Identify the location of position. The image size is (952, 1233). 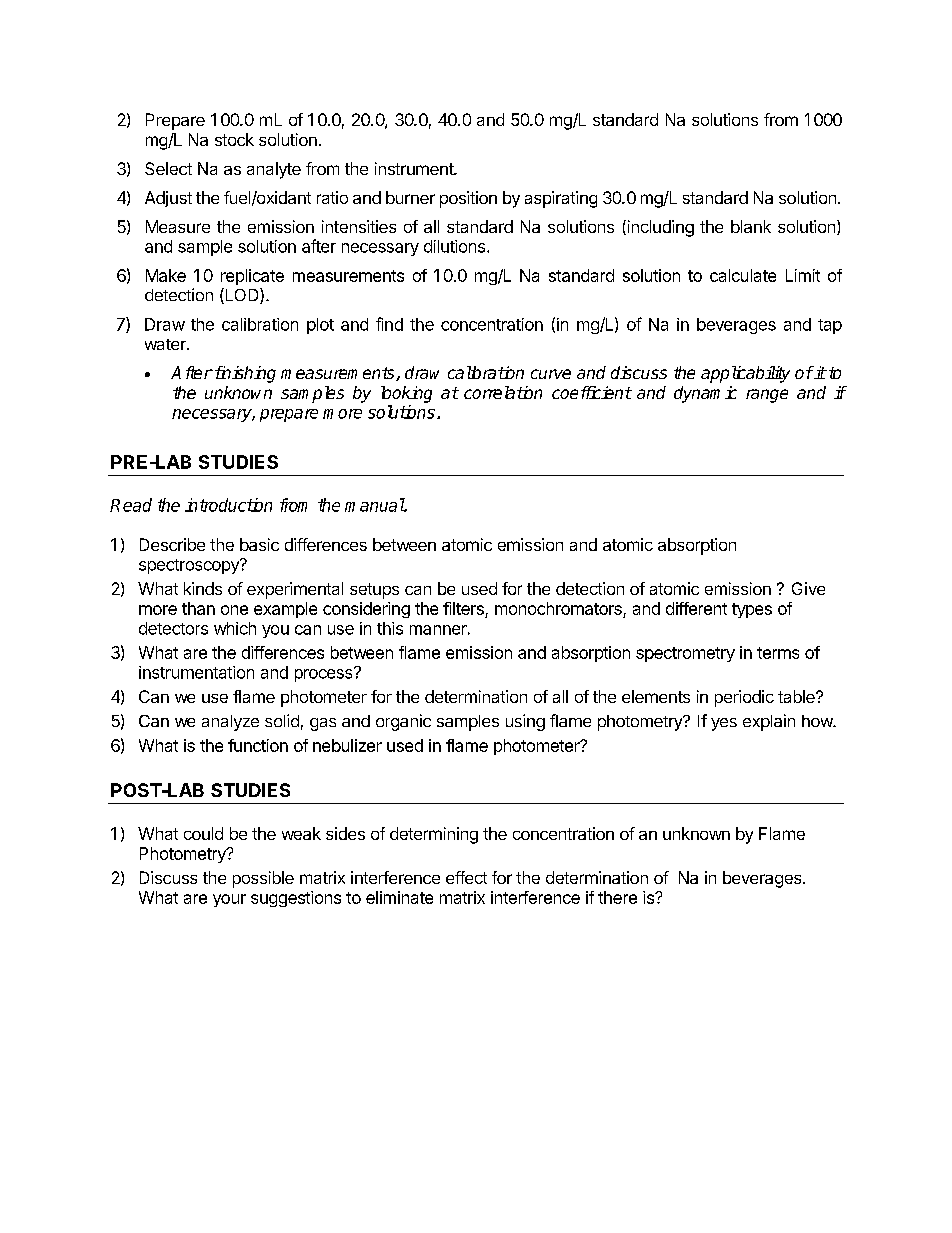
(468, 199).
